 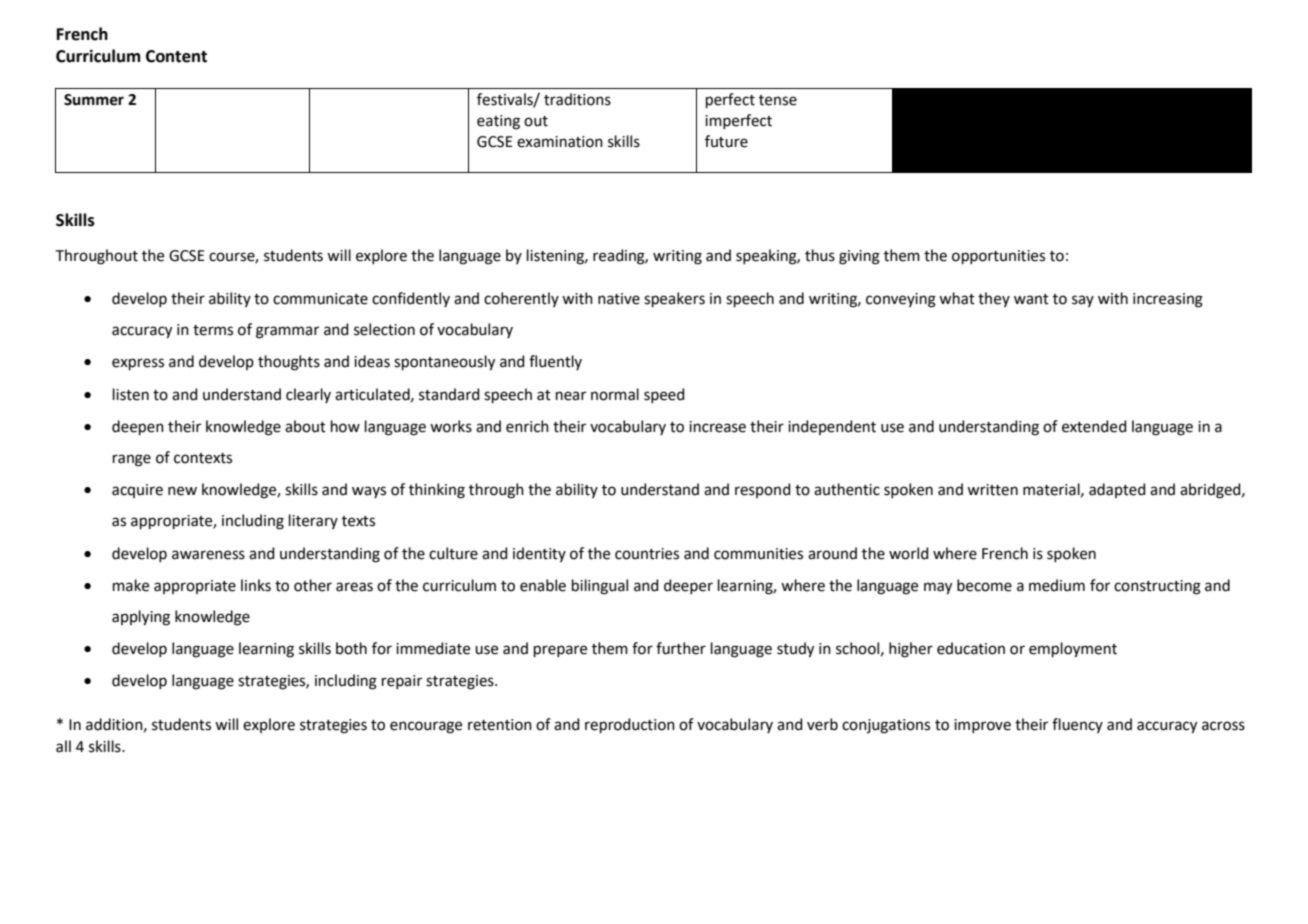 What do you see at coordinates (778, 100) in the page?
I see `tense` at bounding box center [778, 100].
